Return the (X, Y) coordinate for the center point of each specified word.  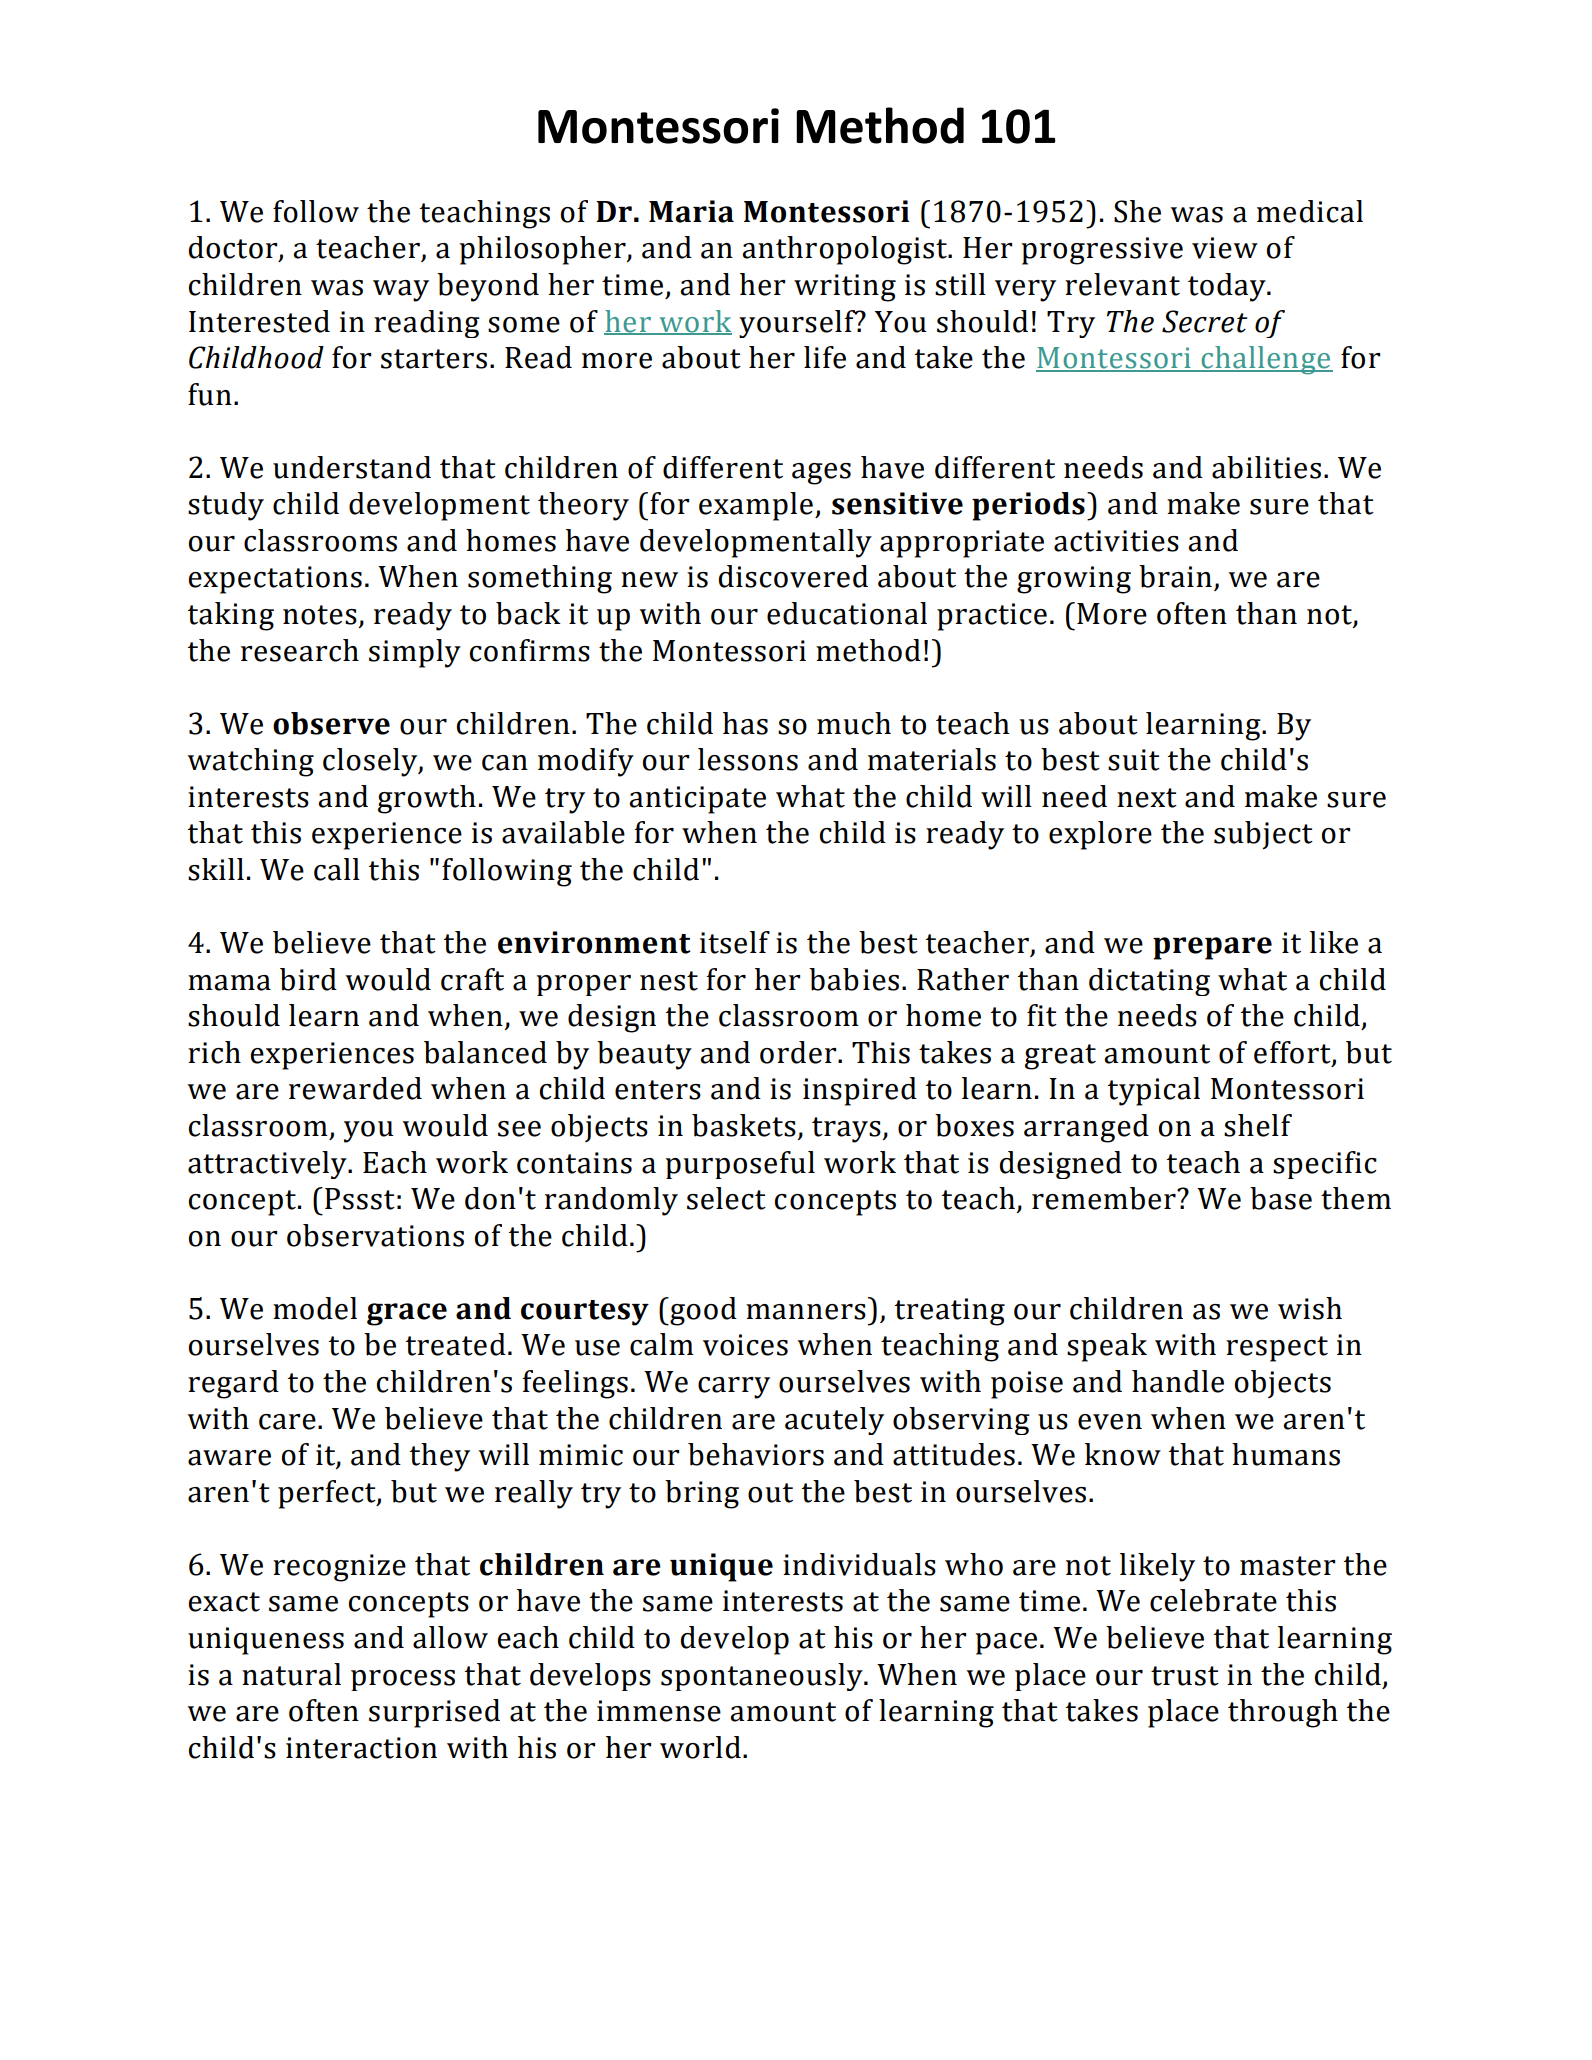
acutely (834, 1421)
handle (1178, 1381)
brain (1175, 576)
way (401, 291)
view (1225, 248)
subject (1263, 835)
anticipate (697, 800)
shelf (1258, 1125)
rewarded (355, 1088)
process (403, 1680)
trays (847, 1130)
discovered (793, 576)
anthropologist (845, 250)
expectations (275, 580)
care (287, 1422)
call (337, 869)
